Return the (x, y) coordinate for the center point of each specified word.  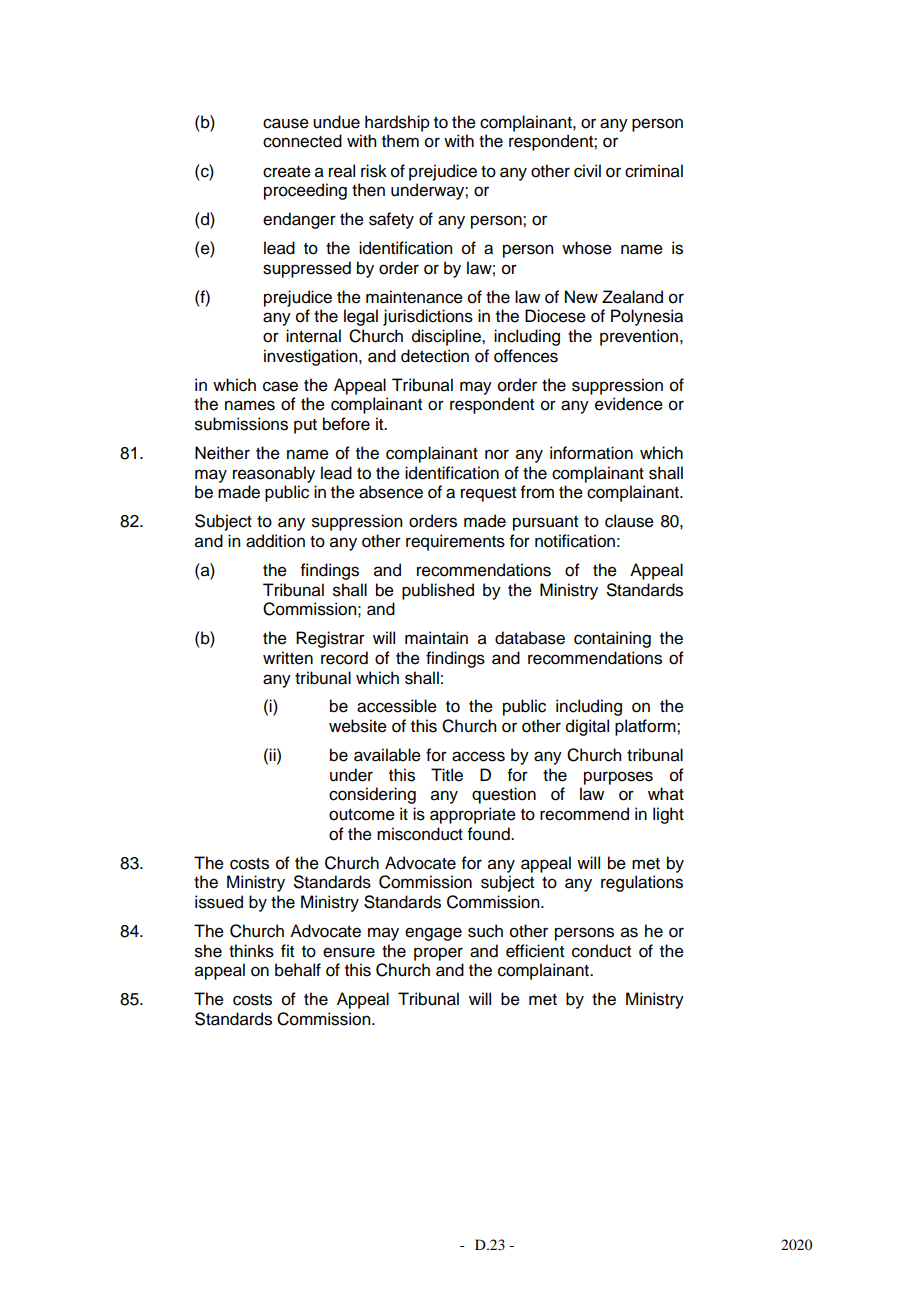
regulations (642, 883)
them (400, 141)
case (280, 386)
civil (587, 171)
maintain (436, 638)
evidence (629, 404)
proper (438, 954)
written (288, 658)
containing (612, 639)
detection (435, 356)
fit (287, 950)
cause (286, 123)
